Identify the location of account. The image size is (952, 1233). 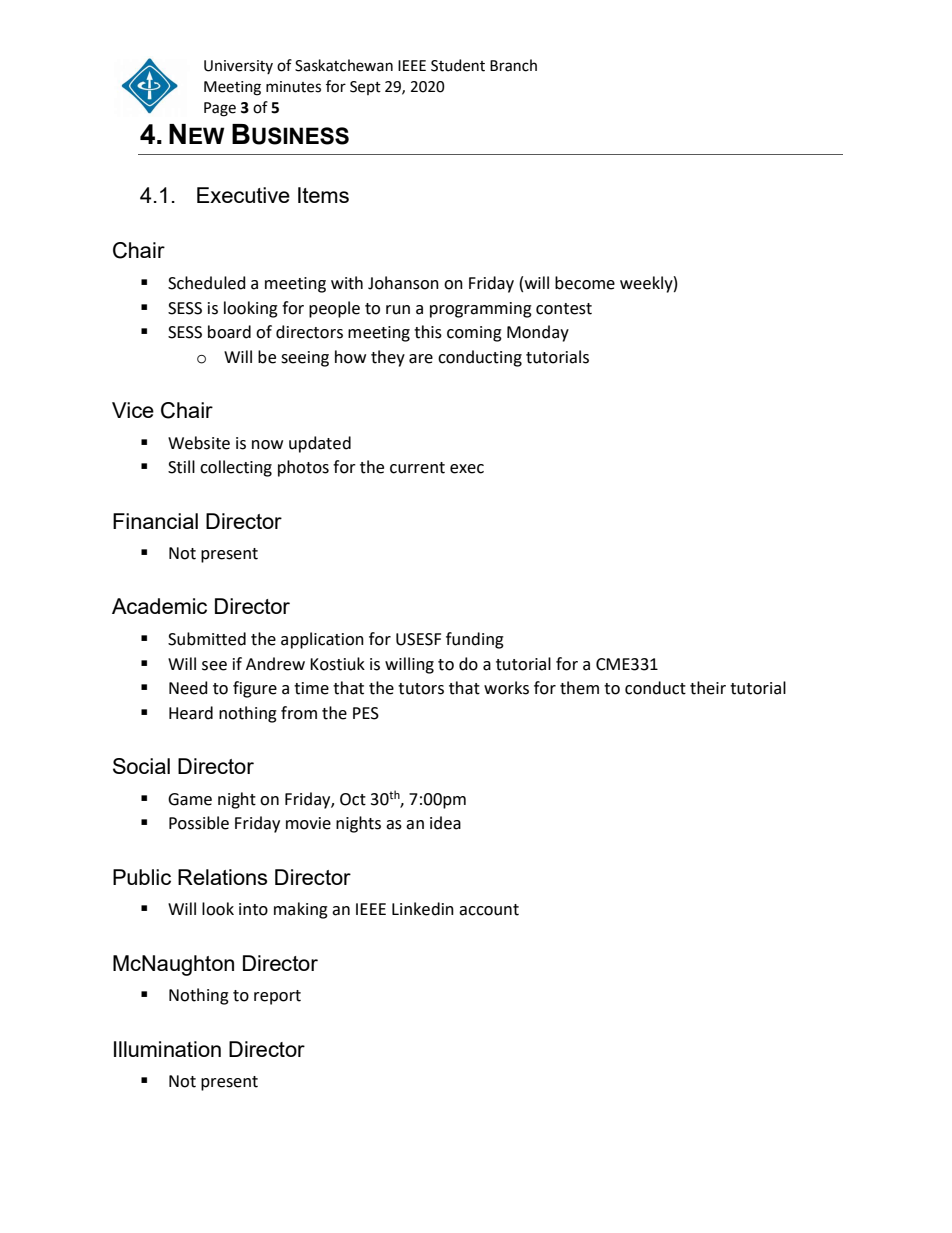
(489, 910).
